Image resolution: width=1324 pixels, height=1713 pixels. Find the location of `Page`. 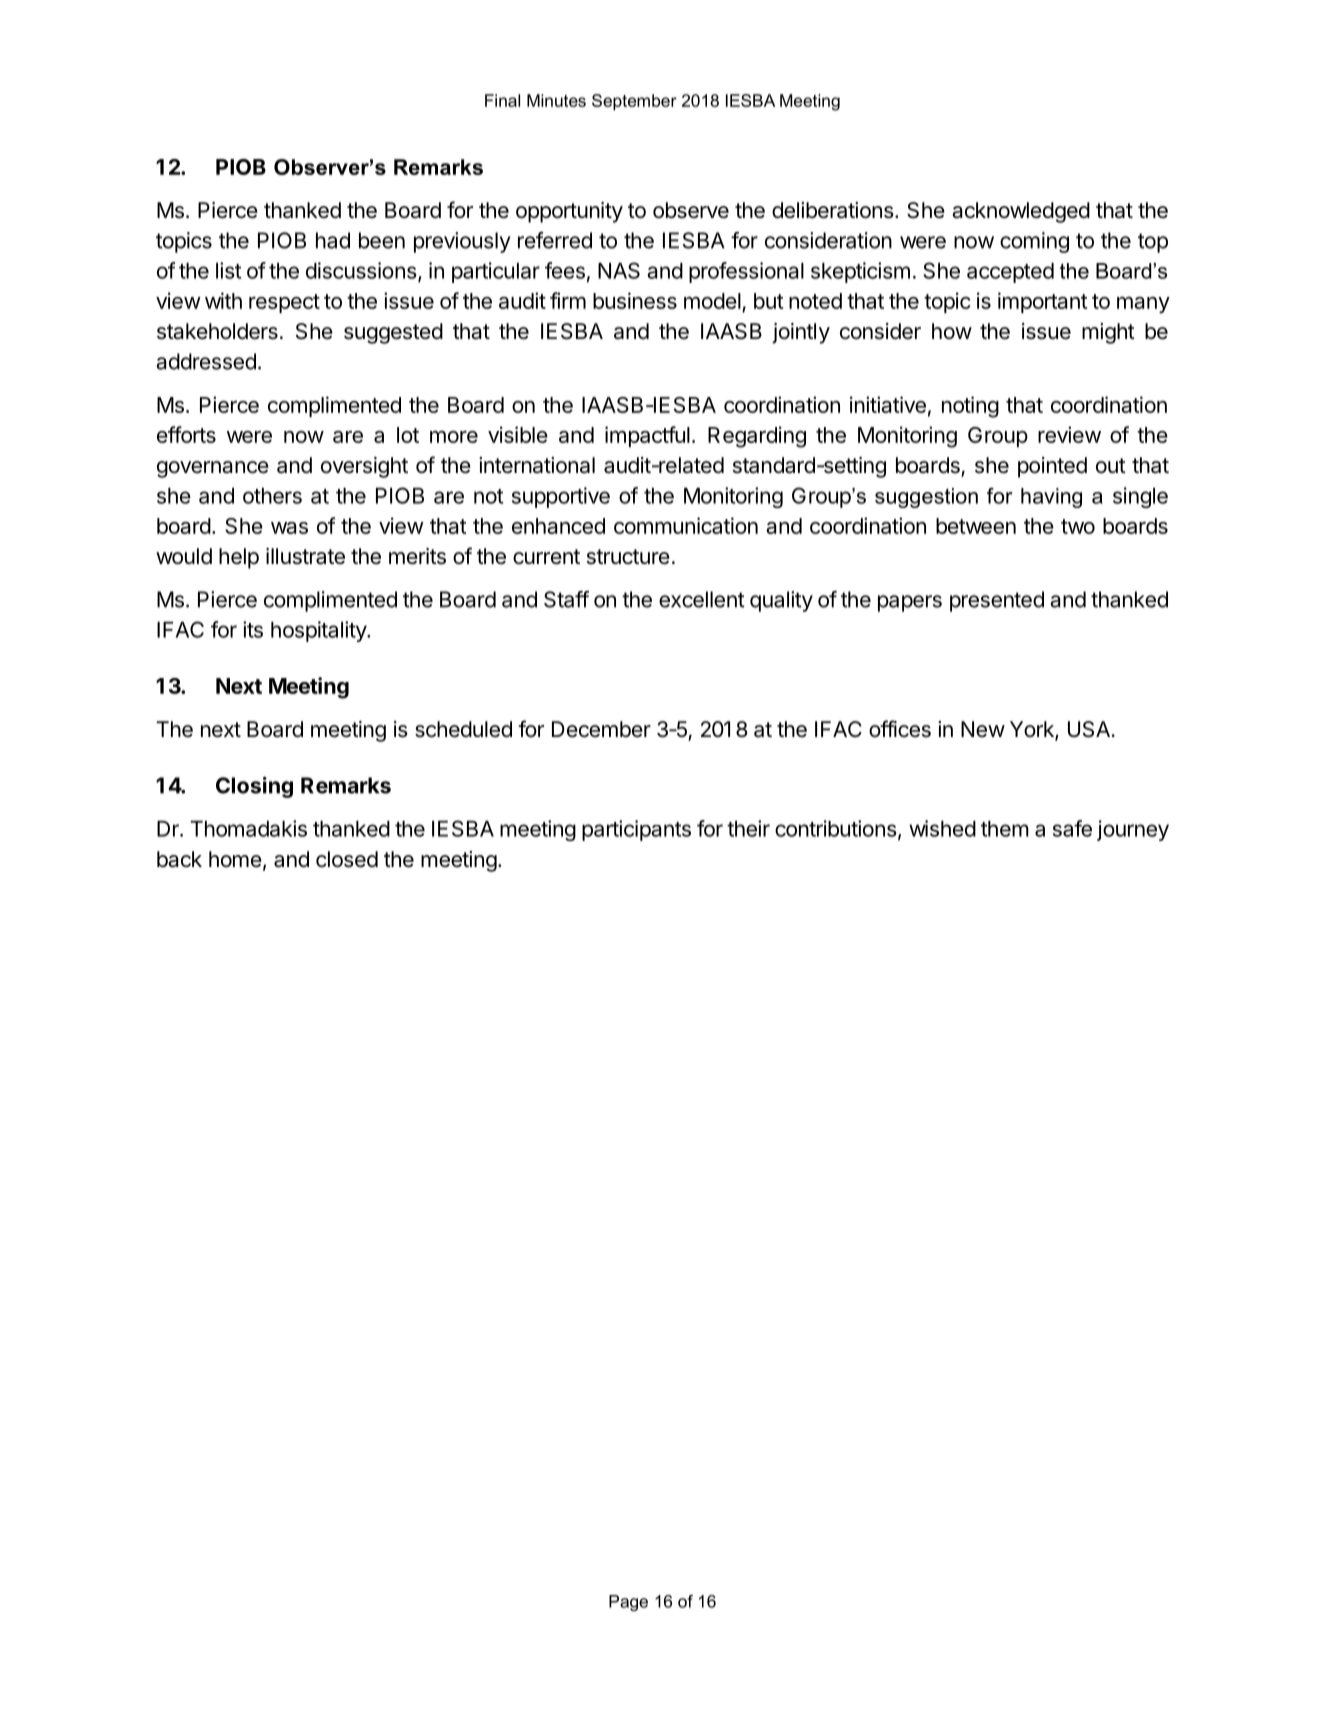

Page is located at coordinates (628, 1603).
